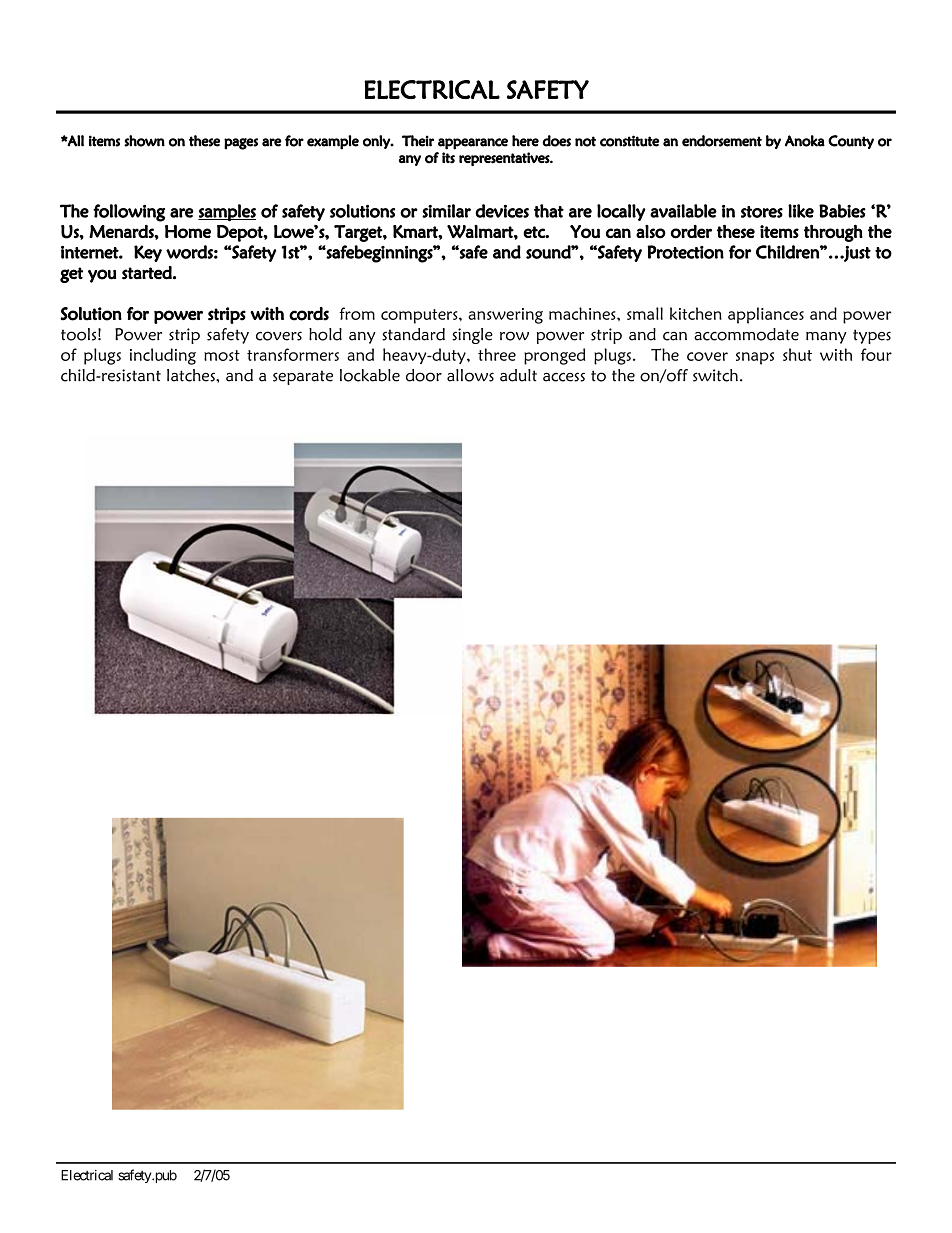  I want to click on Key, so click(148, 253).
